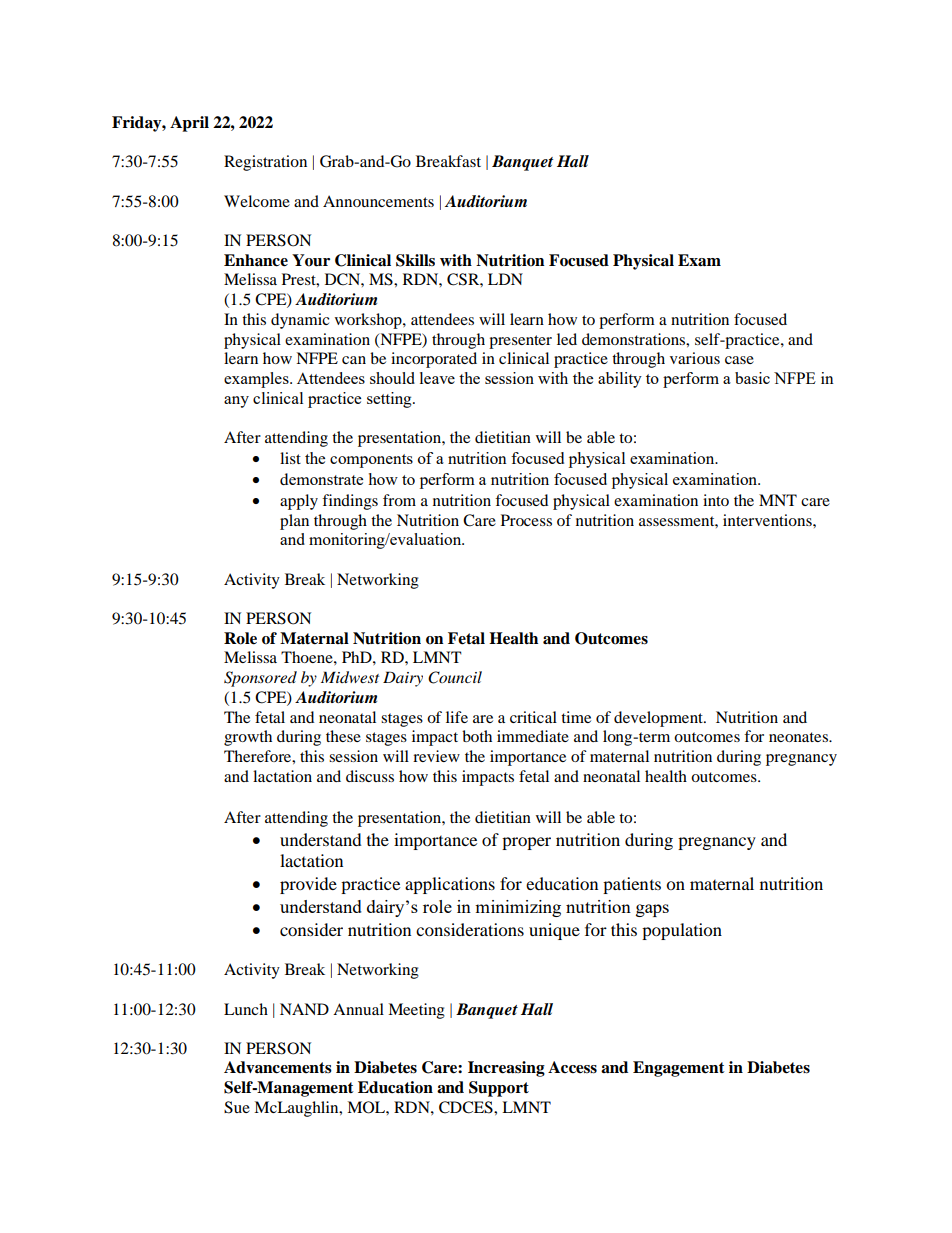 This page has width=952, height=1233. I want to click on Advancements, so click(278, 1067).
